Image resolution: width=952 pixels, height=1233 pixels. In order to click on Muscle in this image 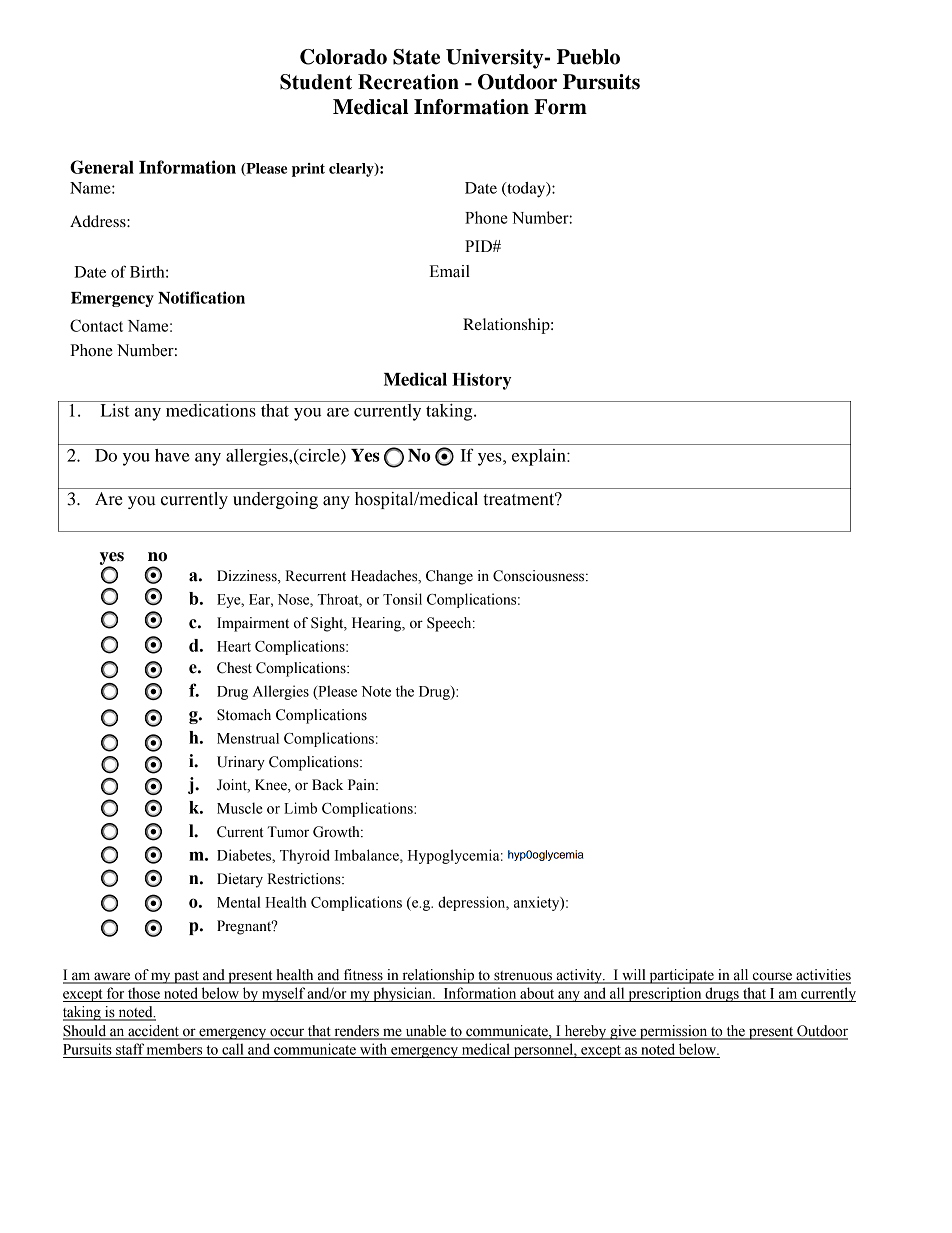, I will do `click(240, 808)`.
